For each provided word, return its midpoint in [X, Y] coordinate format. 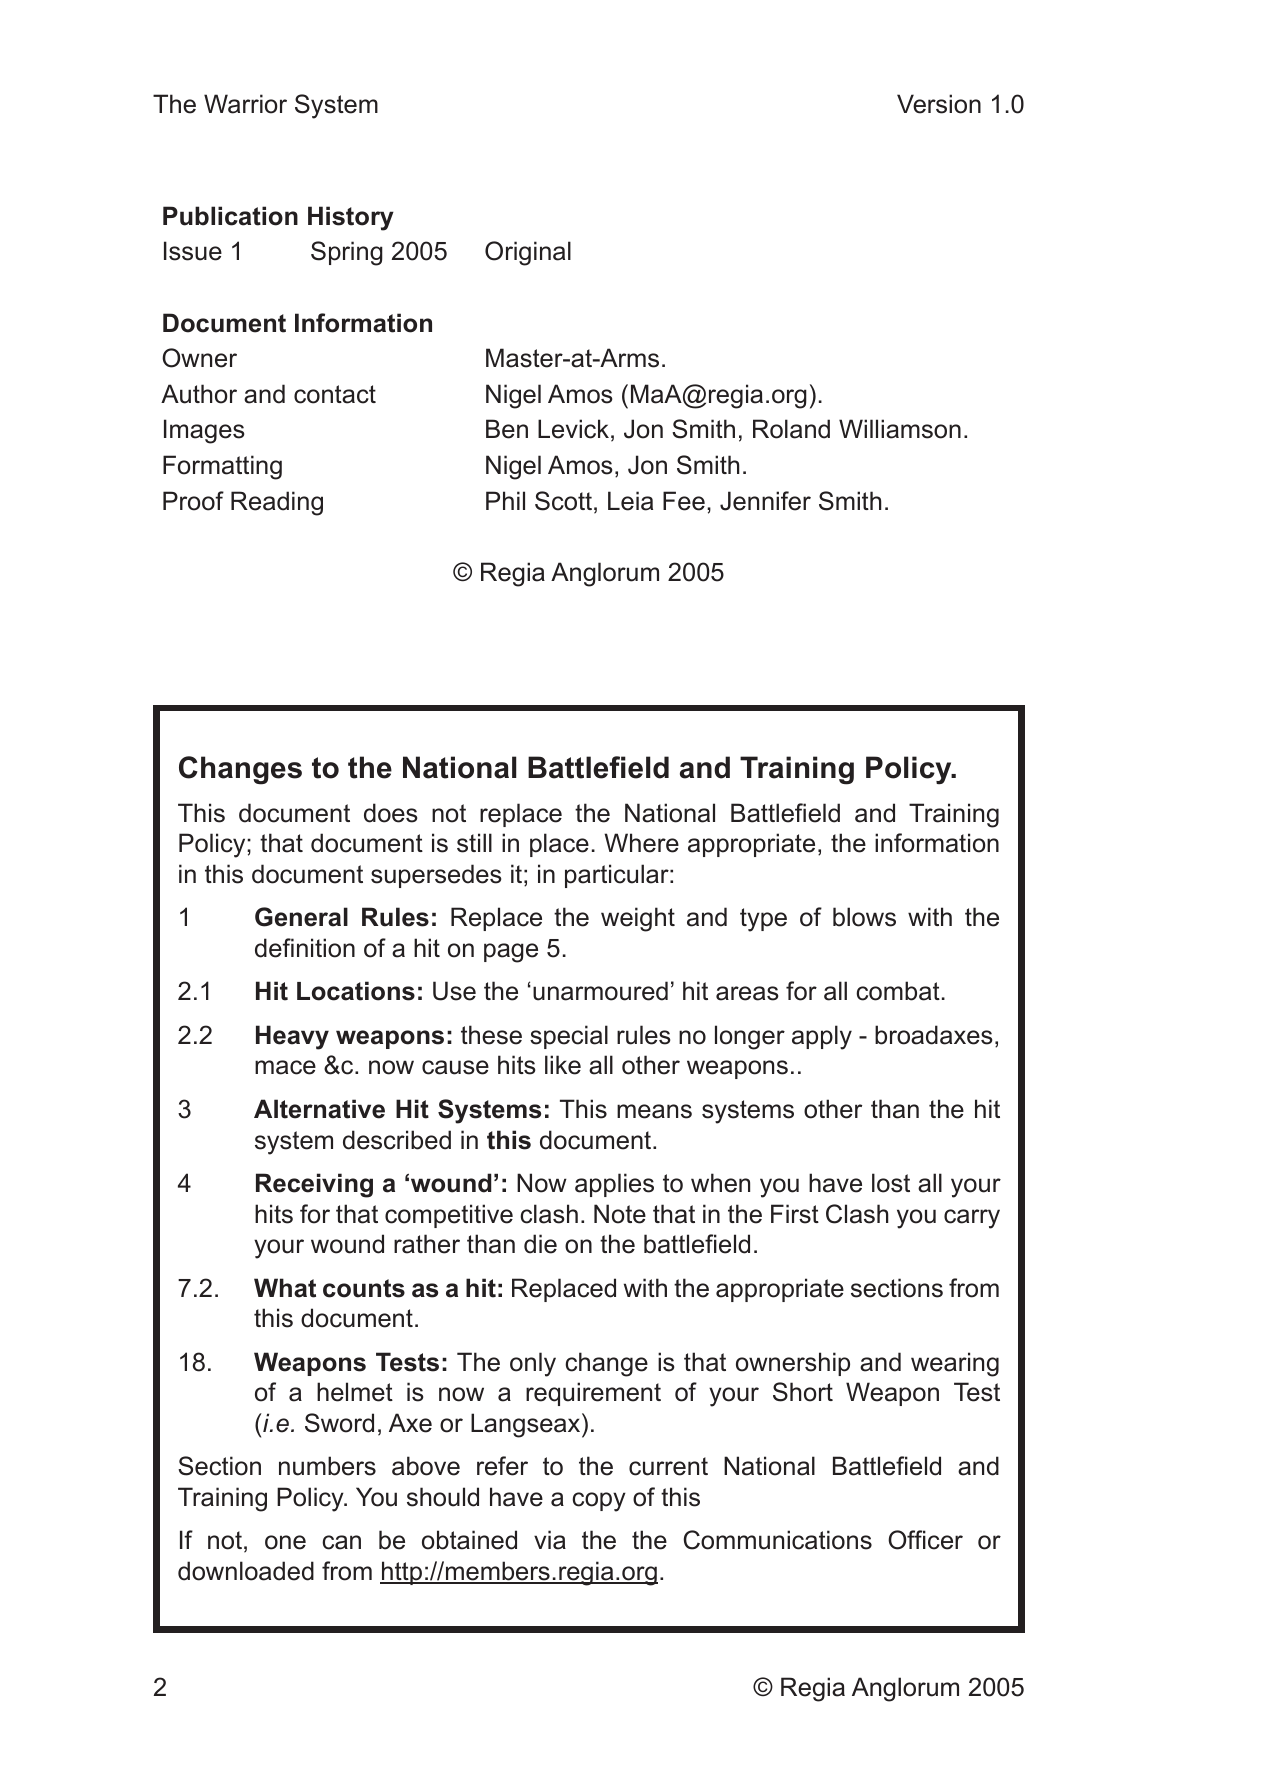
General [301, 917]
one [285, 1542]
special [569, 1037]
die [540, 1244]
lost [891, 1183]
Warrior [245, 104]
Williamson [900, 429]
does [391, 813]
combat [898, 991]
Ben [507, 429]
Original [528, 253]
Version [939, 104]
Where [641, 843]
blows [864, 917]
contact [335, 394]
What [285, 1288]
